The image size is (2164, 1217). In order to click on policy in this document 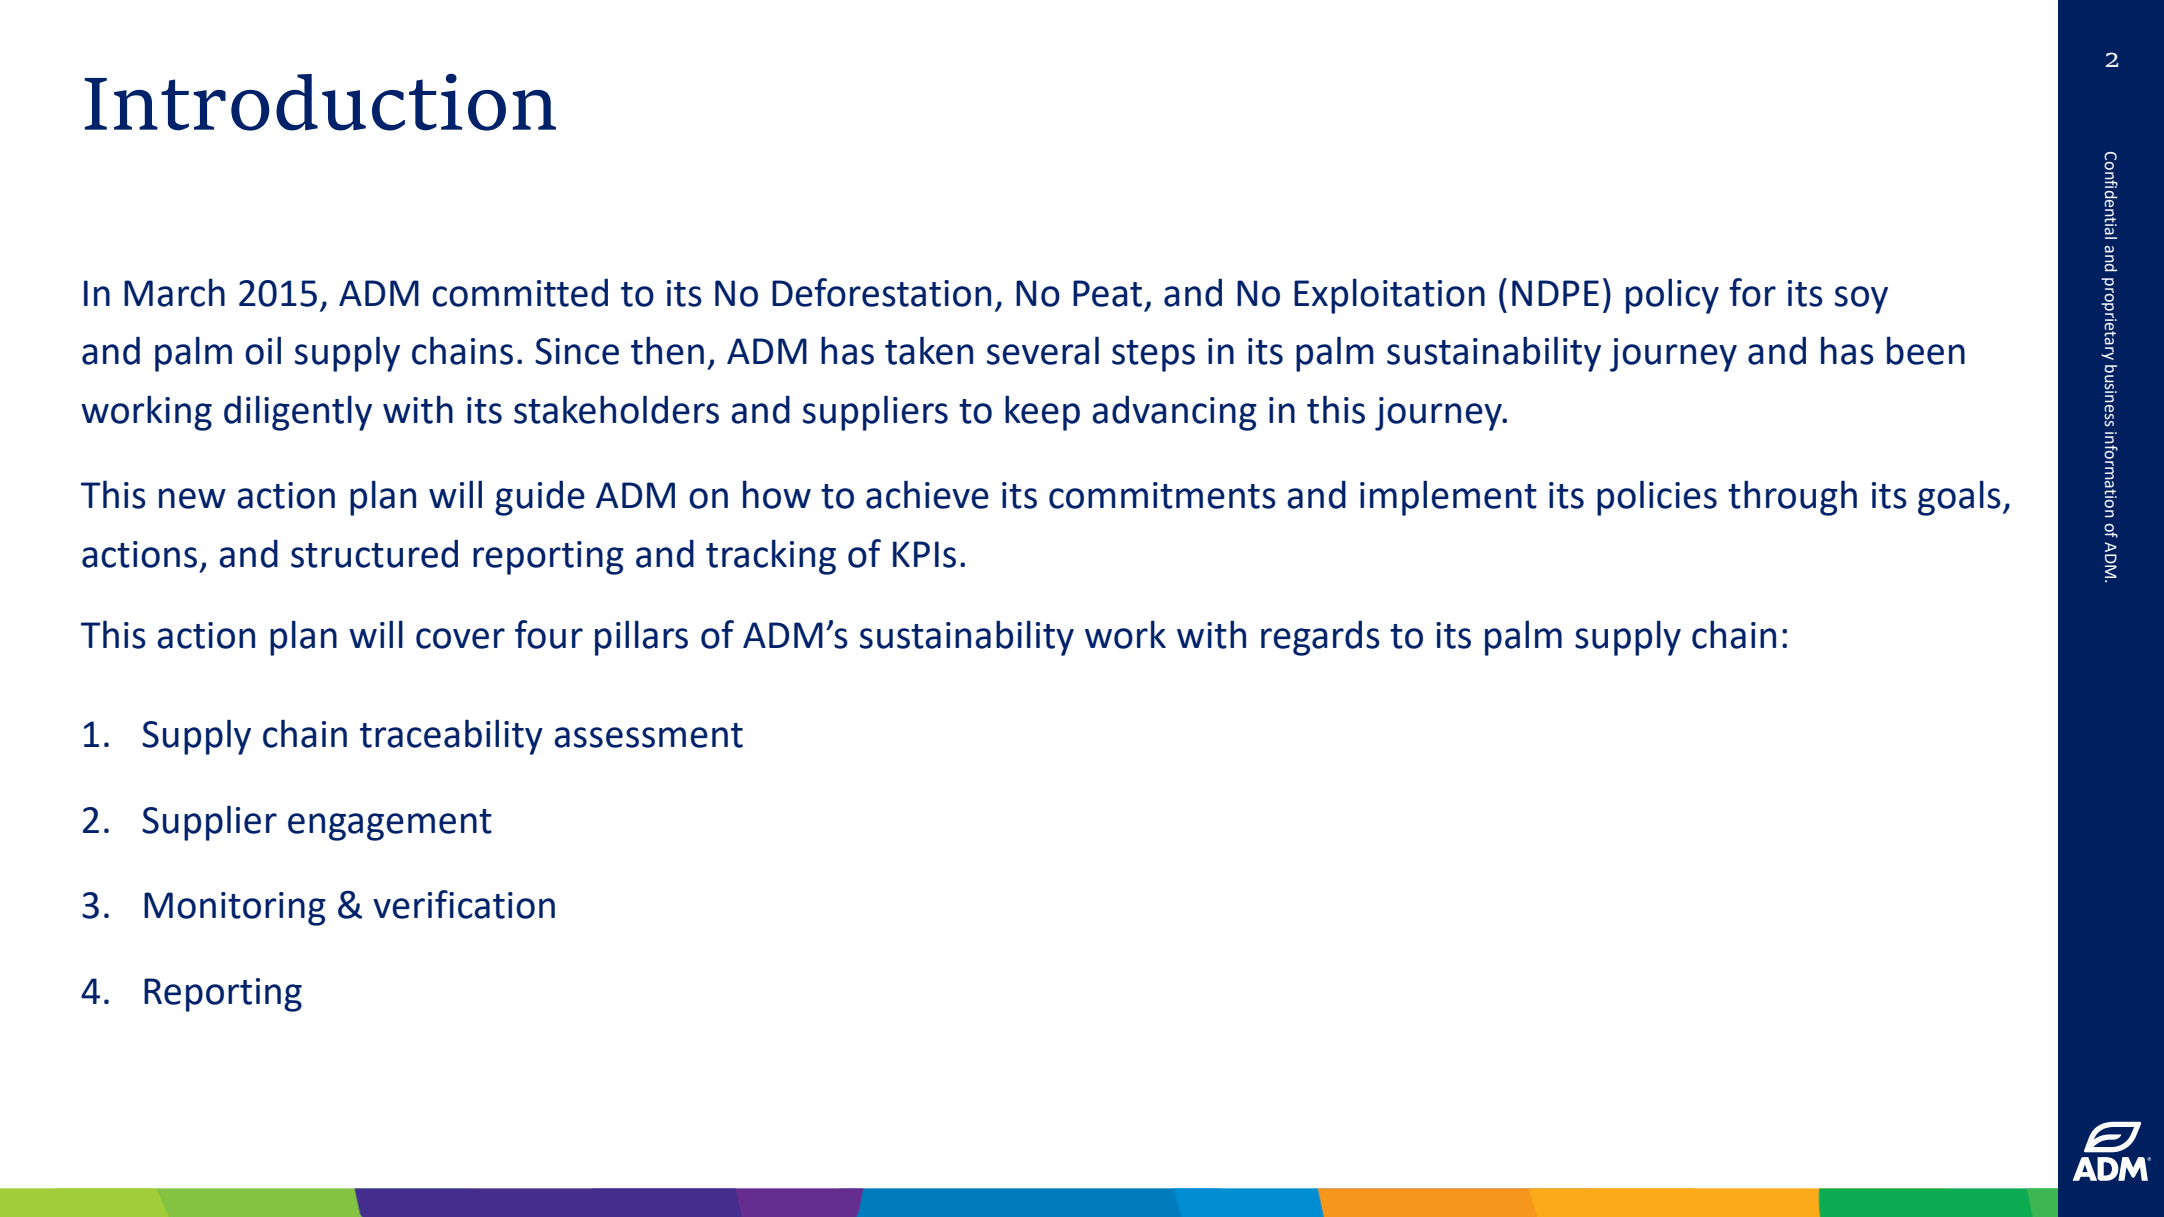, I will do `click(1672, 296)`.
